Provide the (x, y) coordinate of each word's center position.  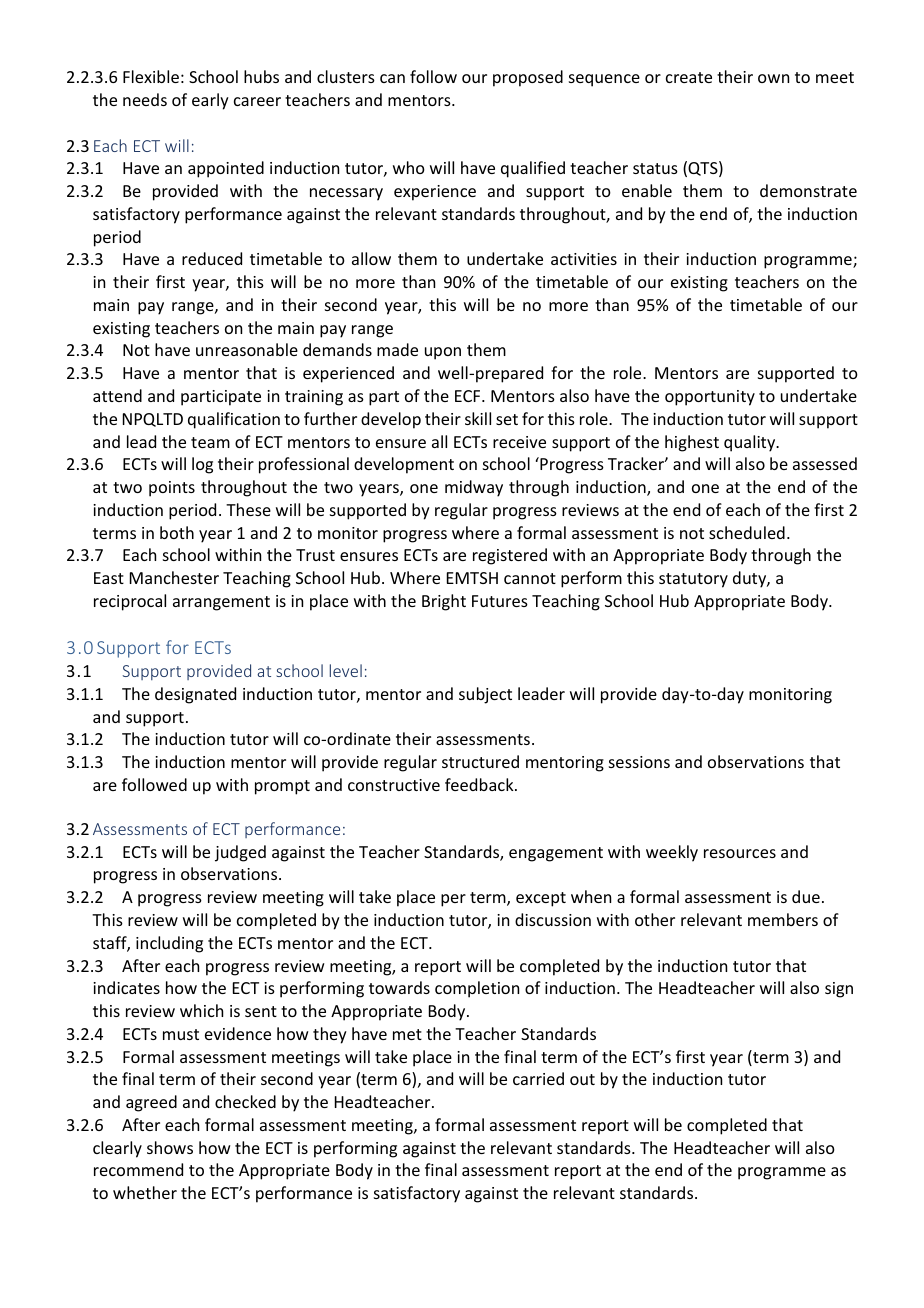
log (202, 465)
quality (751, 443)
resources (740, 853)
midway (474, 488)
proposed (528, 78)
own (773, 78)
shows (170, 1147)
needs (145, 99)
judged (240, 853)
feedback (480, 784)
